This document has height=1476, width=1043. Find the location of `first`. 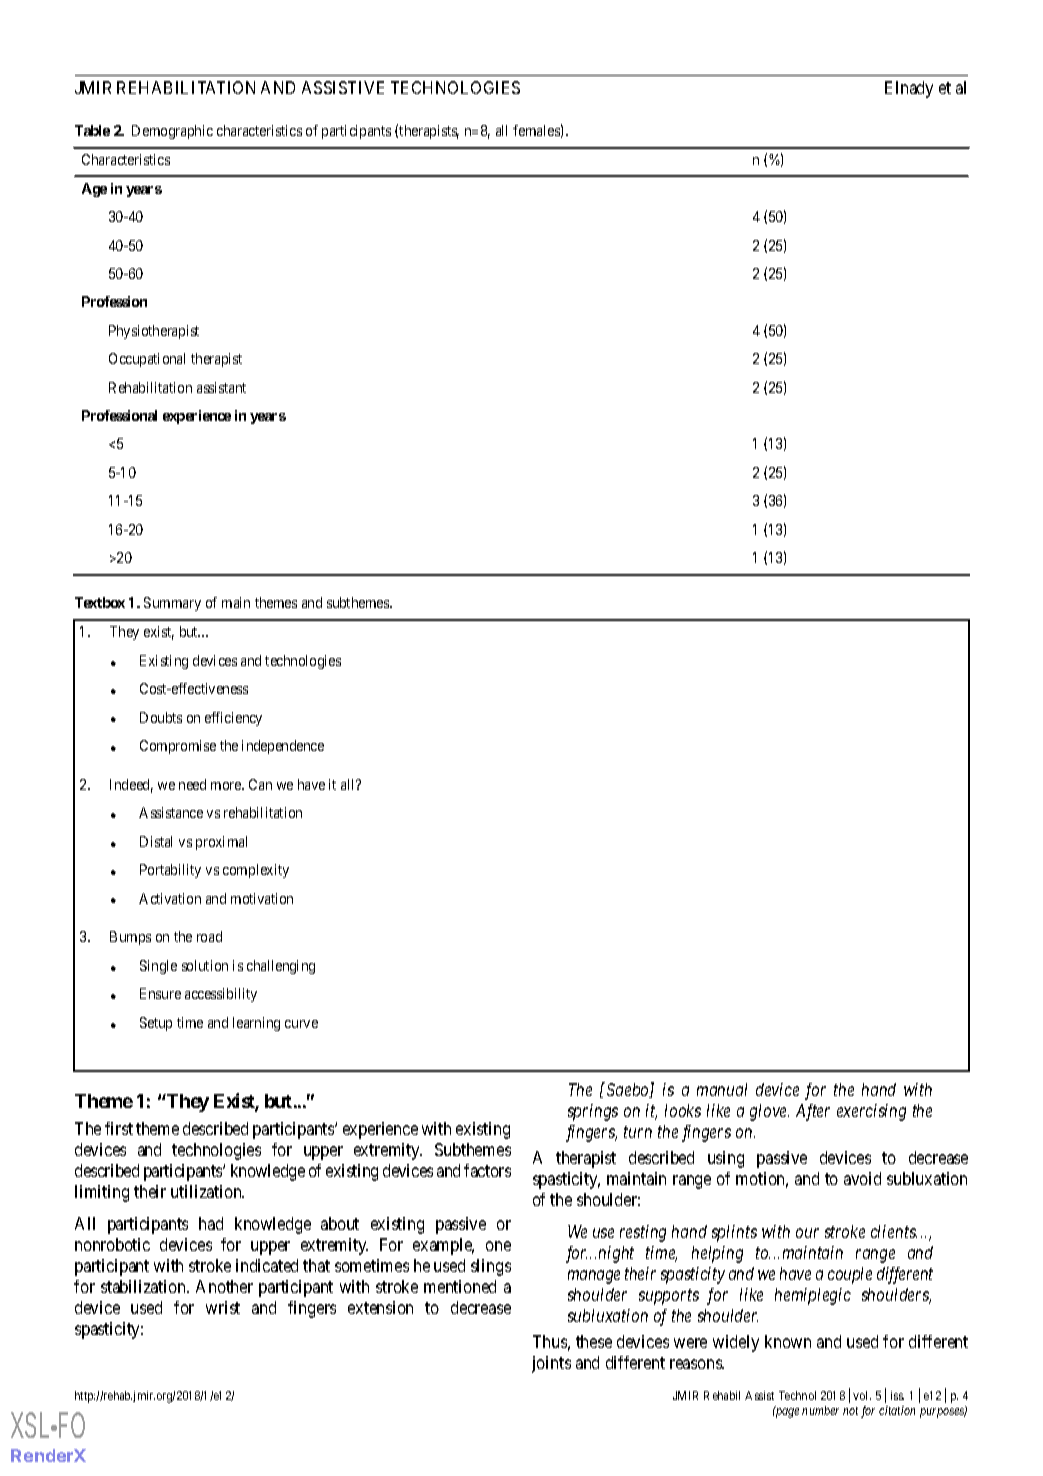

first is located at coordinates (119, 1128).
